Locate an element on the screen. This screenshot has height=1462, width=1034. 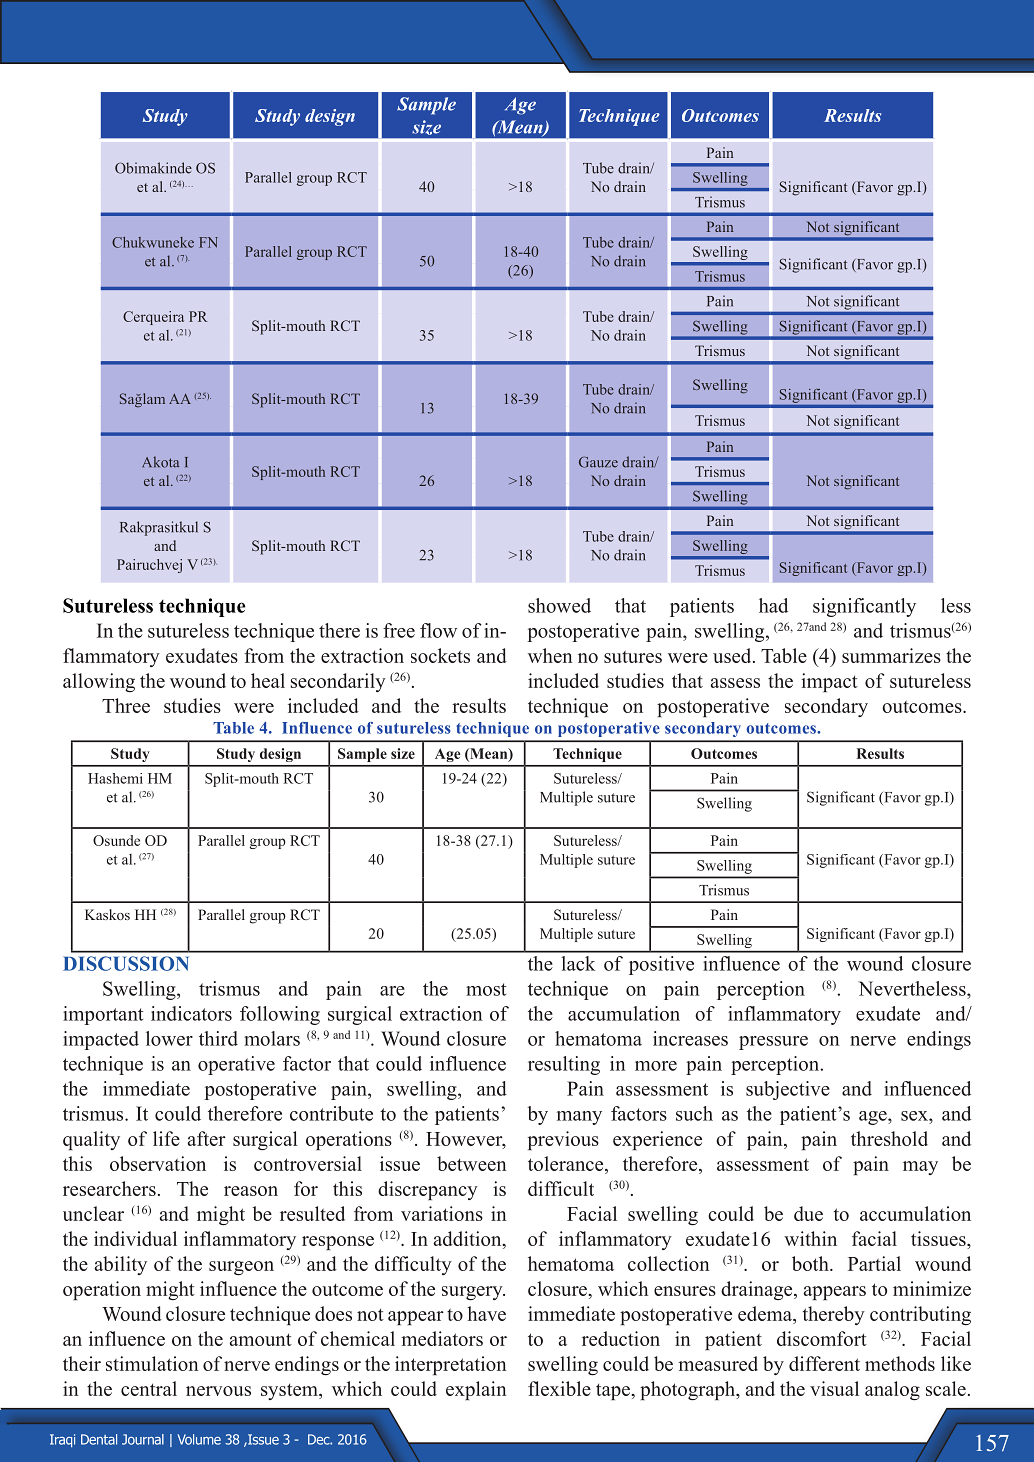
visual is located at coordinates (834, 1388).
